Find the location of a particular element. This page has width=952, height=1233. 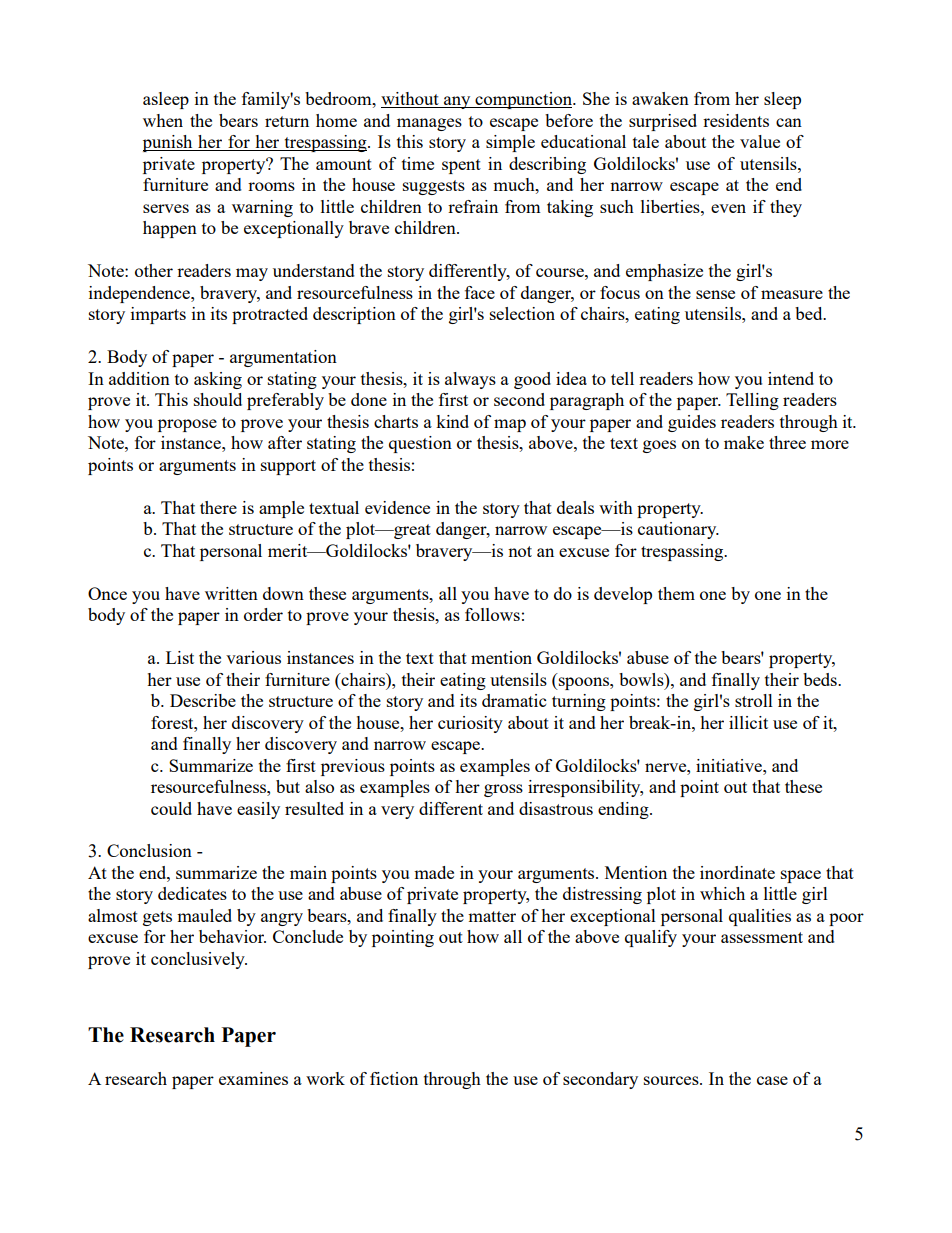

them is located at coordinates (676, 593).
